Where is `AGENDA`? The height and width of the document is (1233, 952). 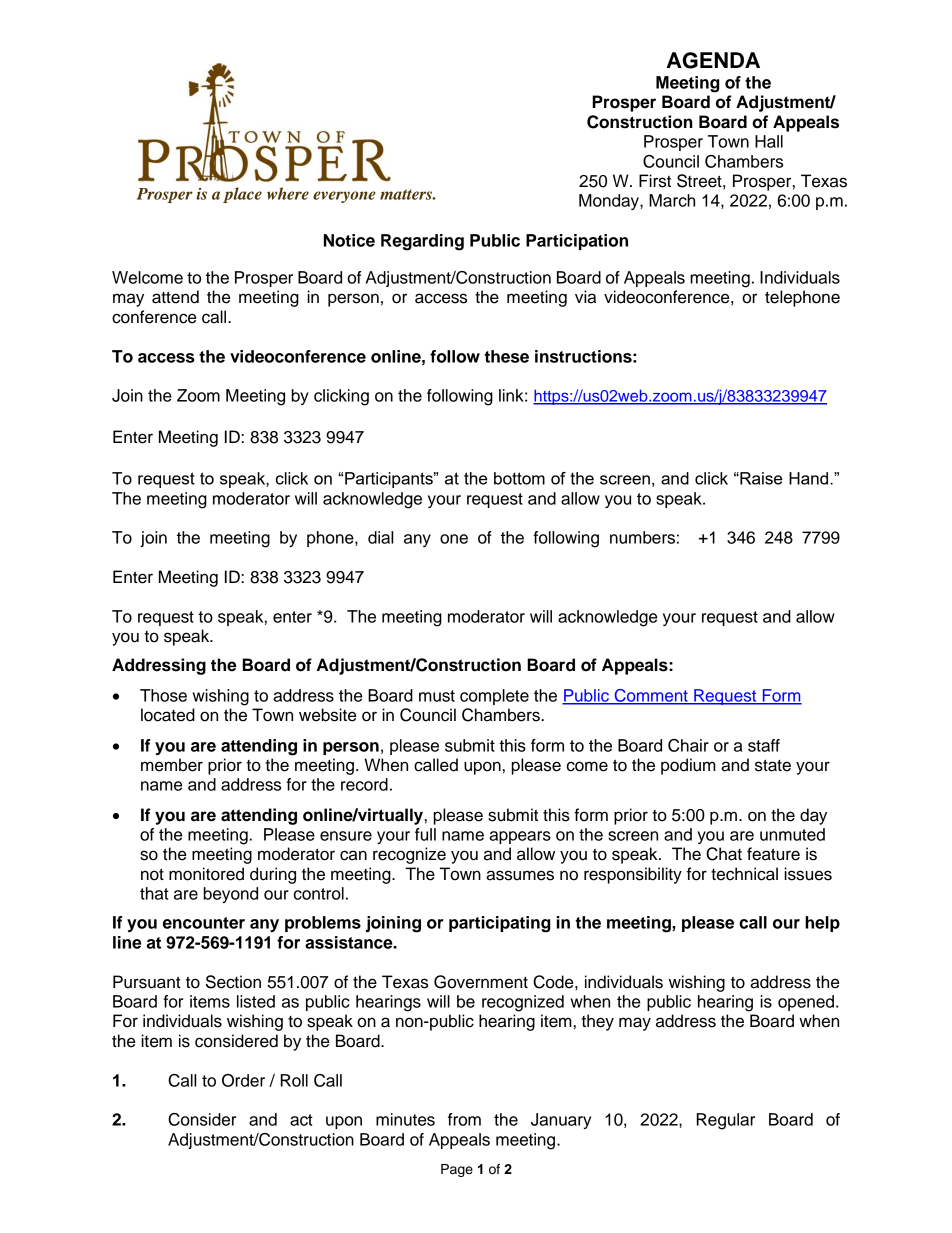
AGENDA is located at coordinates (713, 60).
